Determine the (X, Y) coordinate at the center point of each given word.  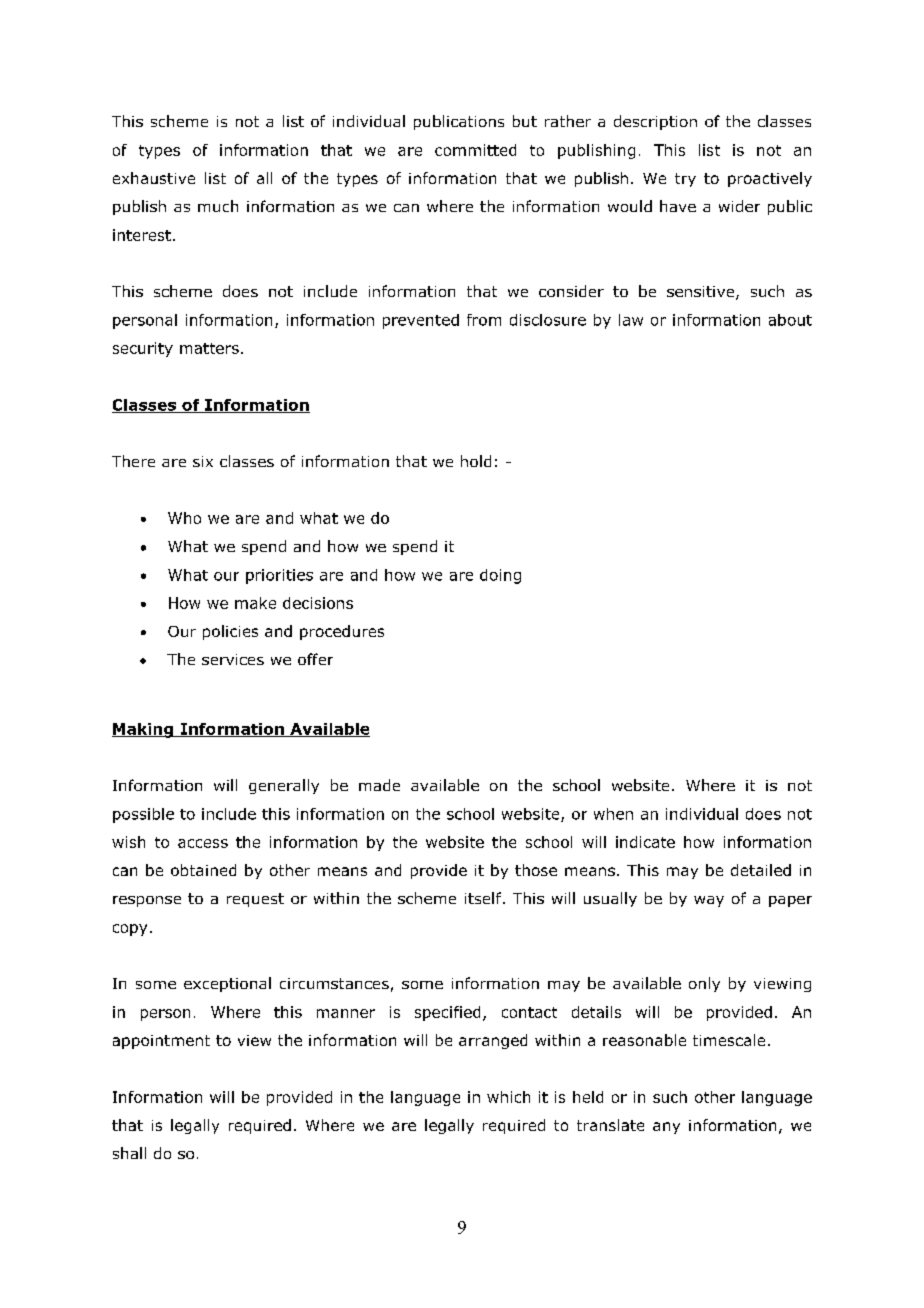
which (508, 1097)
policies (230, 632)
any (666, 1128)
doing (500, 576)
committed (475, 150)
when (613, 814)
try (685, 180)
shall (129, 1153)
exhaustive (154, 178)
